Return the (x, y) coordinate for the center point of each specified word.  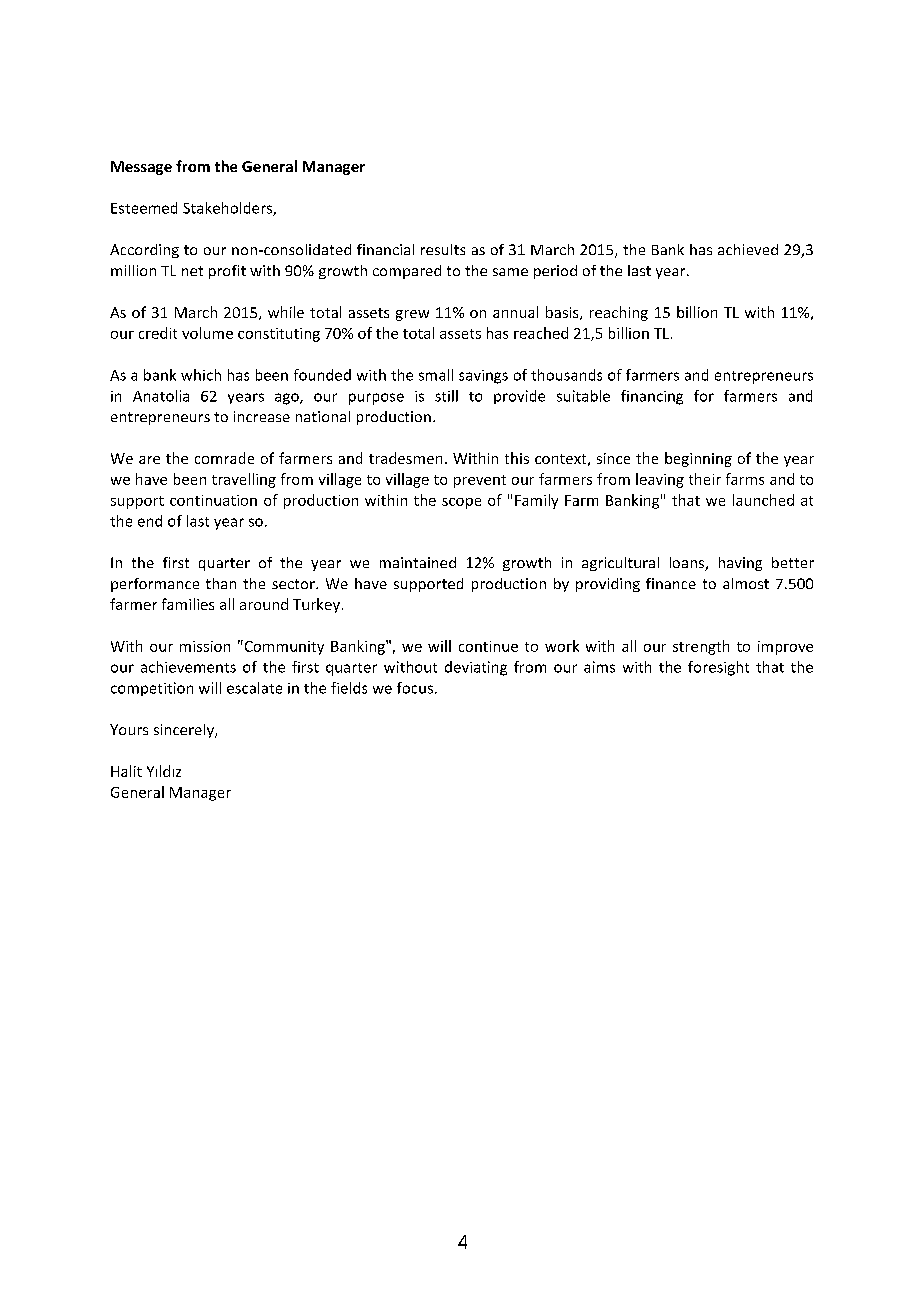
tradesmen (405, 458)
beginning (698, 459)
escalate (254, 688)
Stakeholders (228, 209)
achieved (748, 249)
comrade (224, 458)
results (443, 249)
